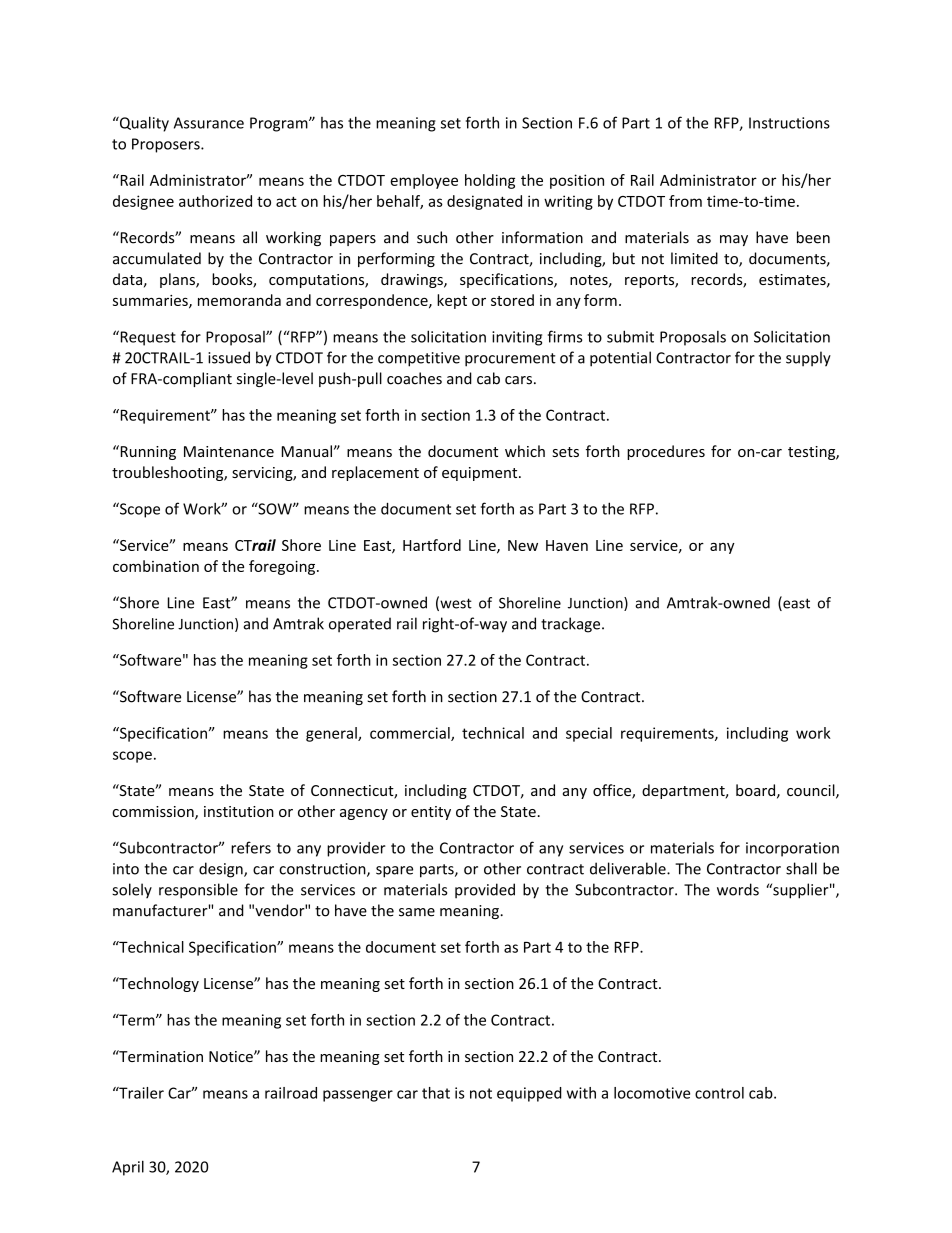 The height and width of the page is (1233, 952). Describe the element at coordinates (239, 811) in the page. I see `institution` at that location.
